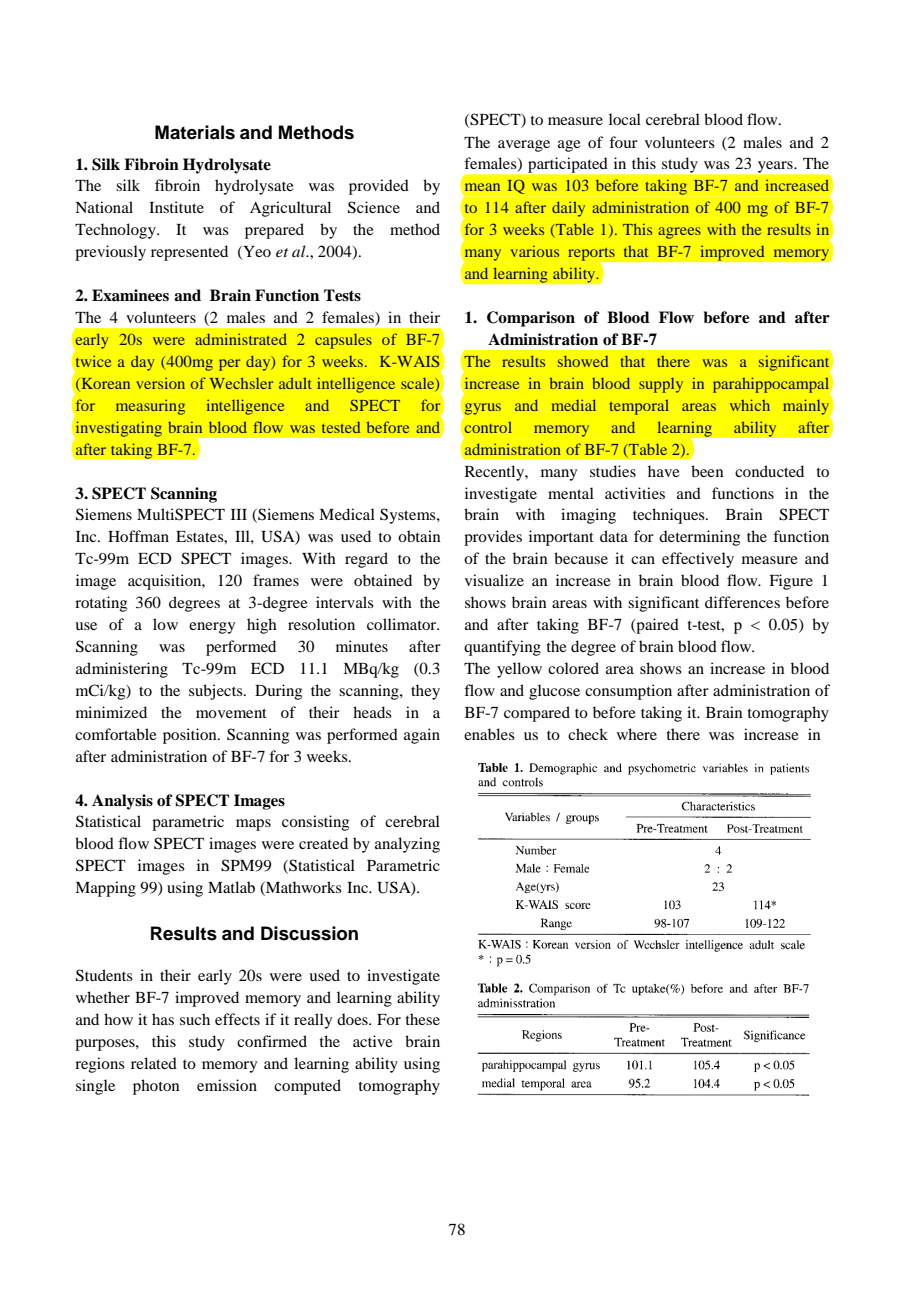 This screenshot has width=911, height=1316. What do you see at coordinates (423, 1019) in the screenshot?
I see `these` at bounding box center [423, 1019].
